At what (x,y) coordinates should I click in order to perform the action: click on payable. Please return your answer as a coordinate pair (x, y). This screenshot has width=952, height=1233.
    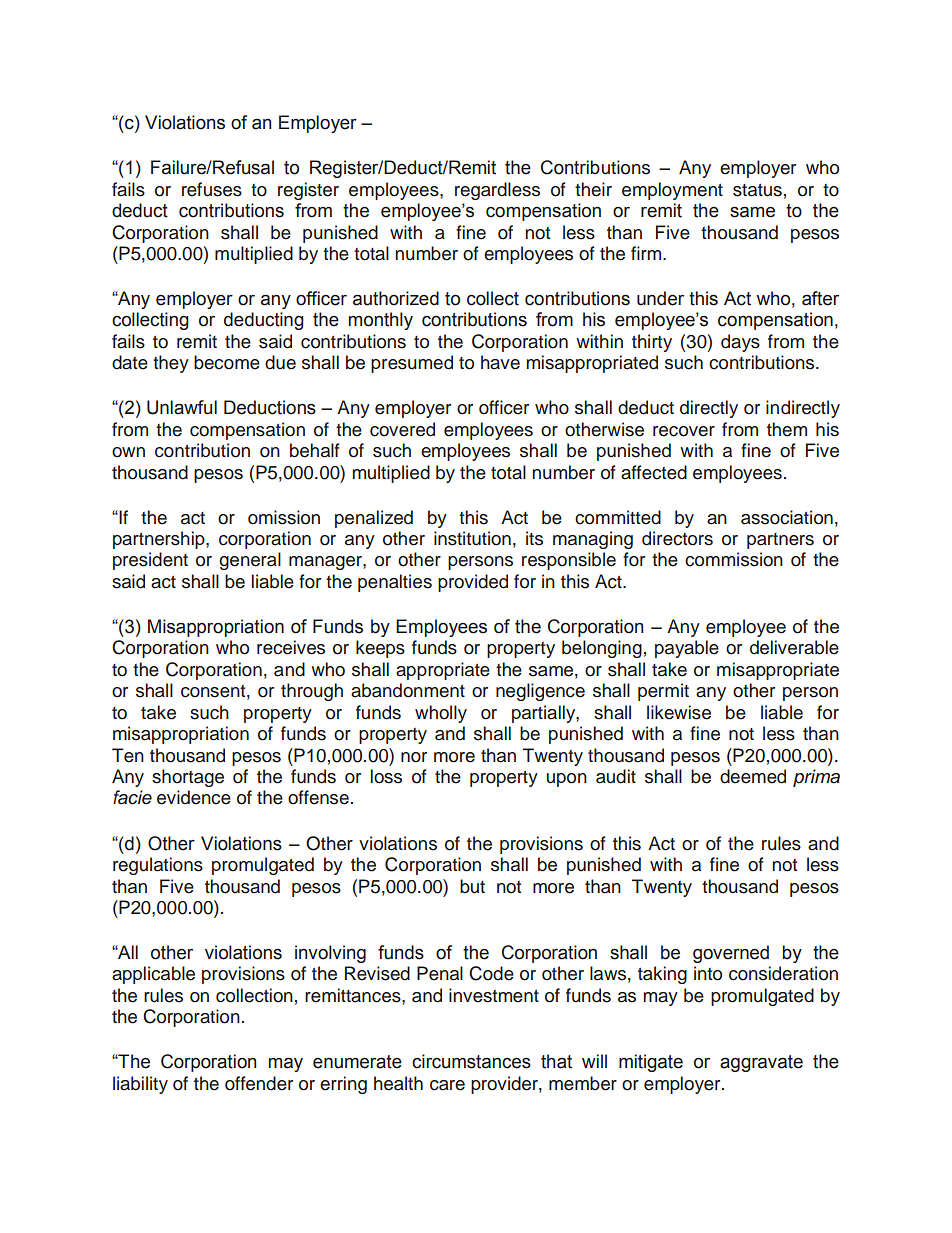
    Looking at the image, I should click on (687, 649).
